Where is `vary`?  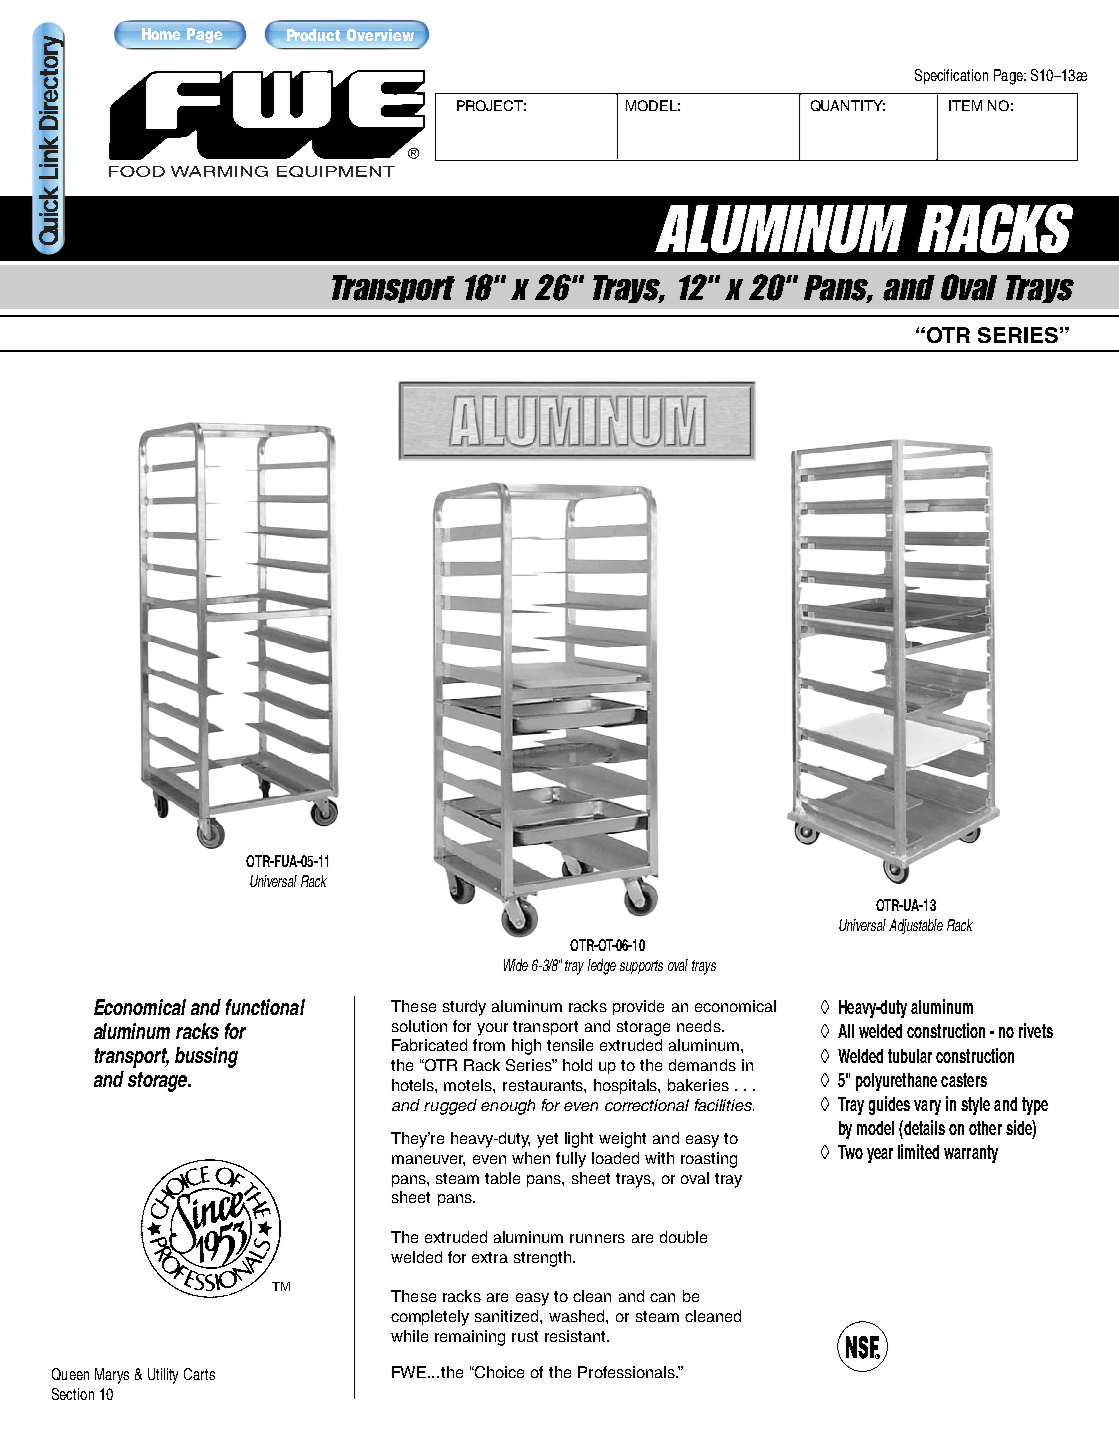 vary is located at coordinates (927, 1107).
